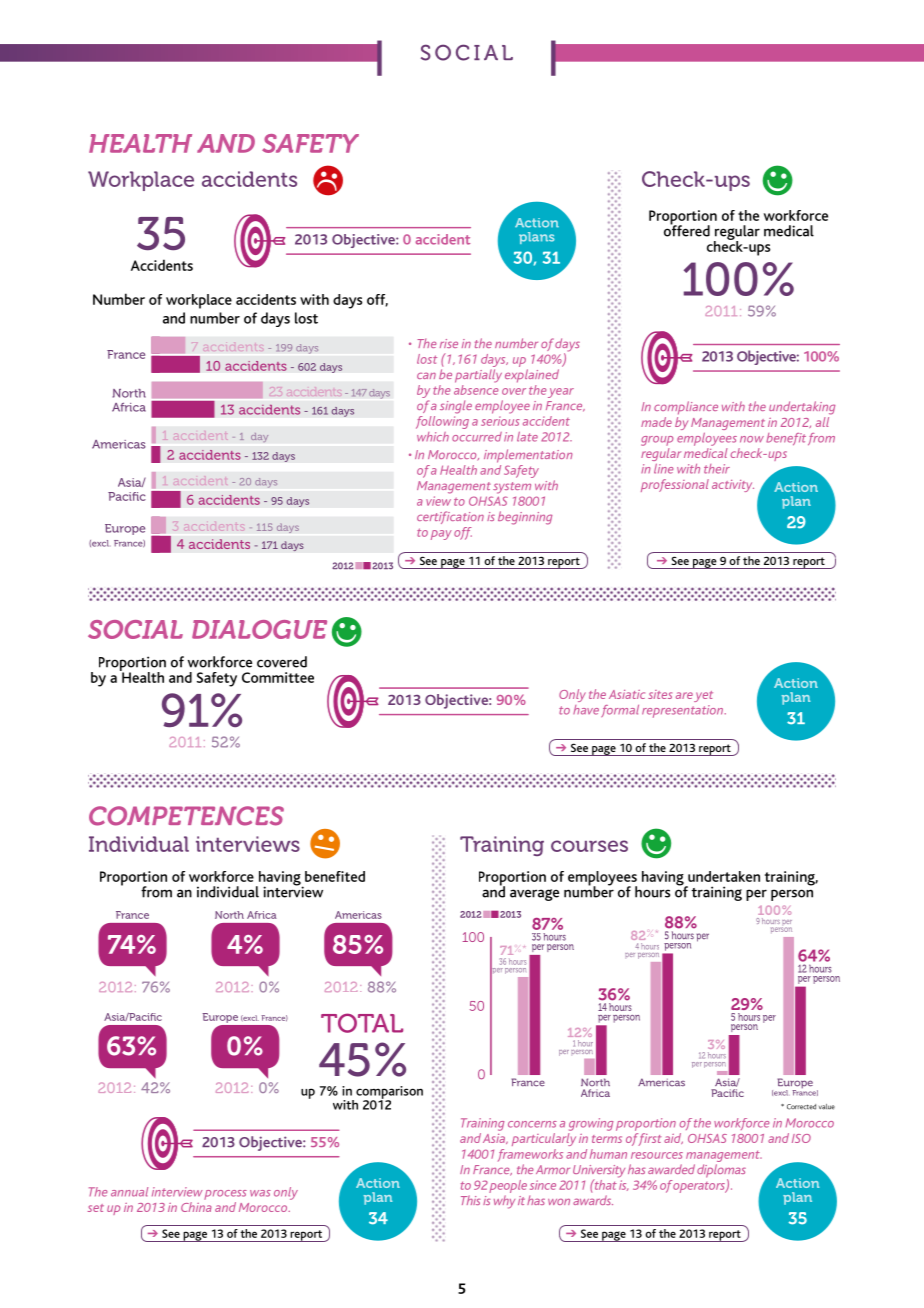  Describe the element at coordinates (724, 876) in the document. I see `undertaken` at that location.
